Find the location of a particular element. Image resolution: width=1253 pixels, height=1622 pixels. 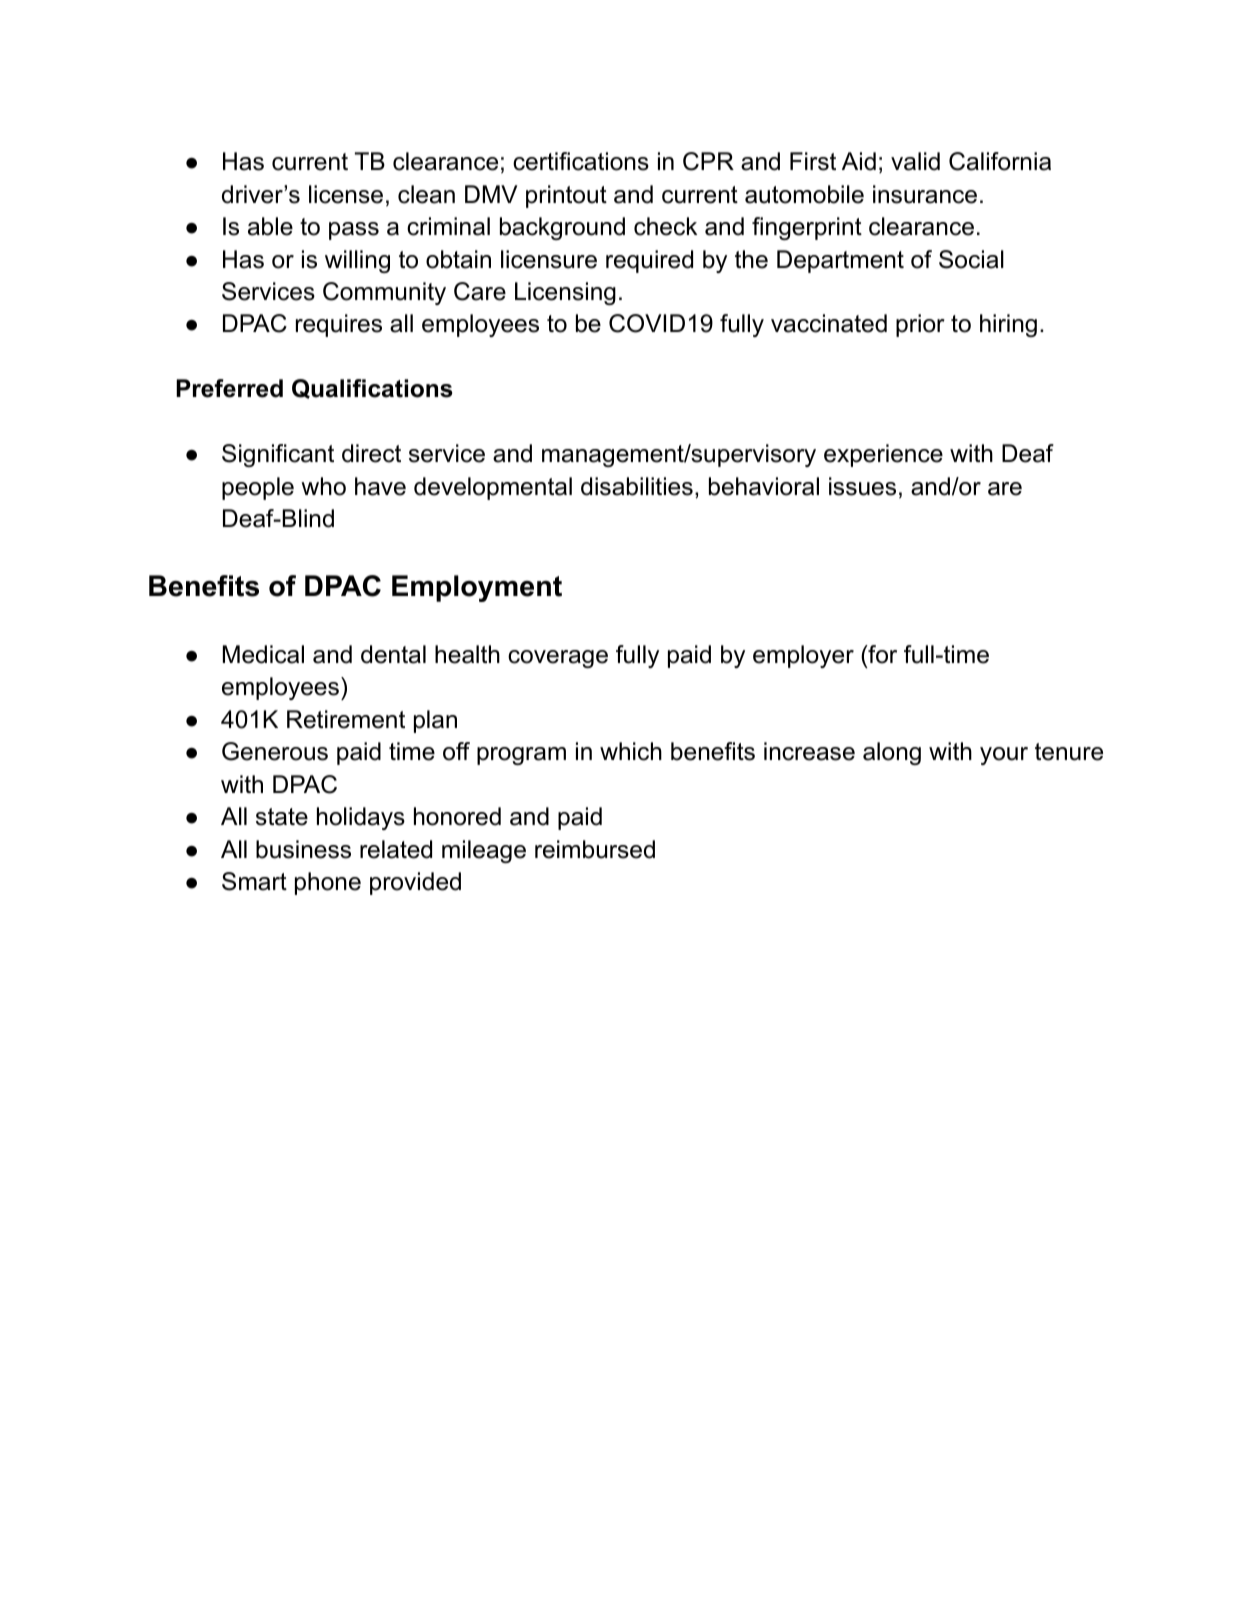

CPR is located at coordinates (708, 161).
